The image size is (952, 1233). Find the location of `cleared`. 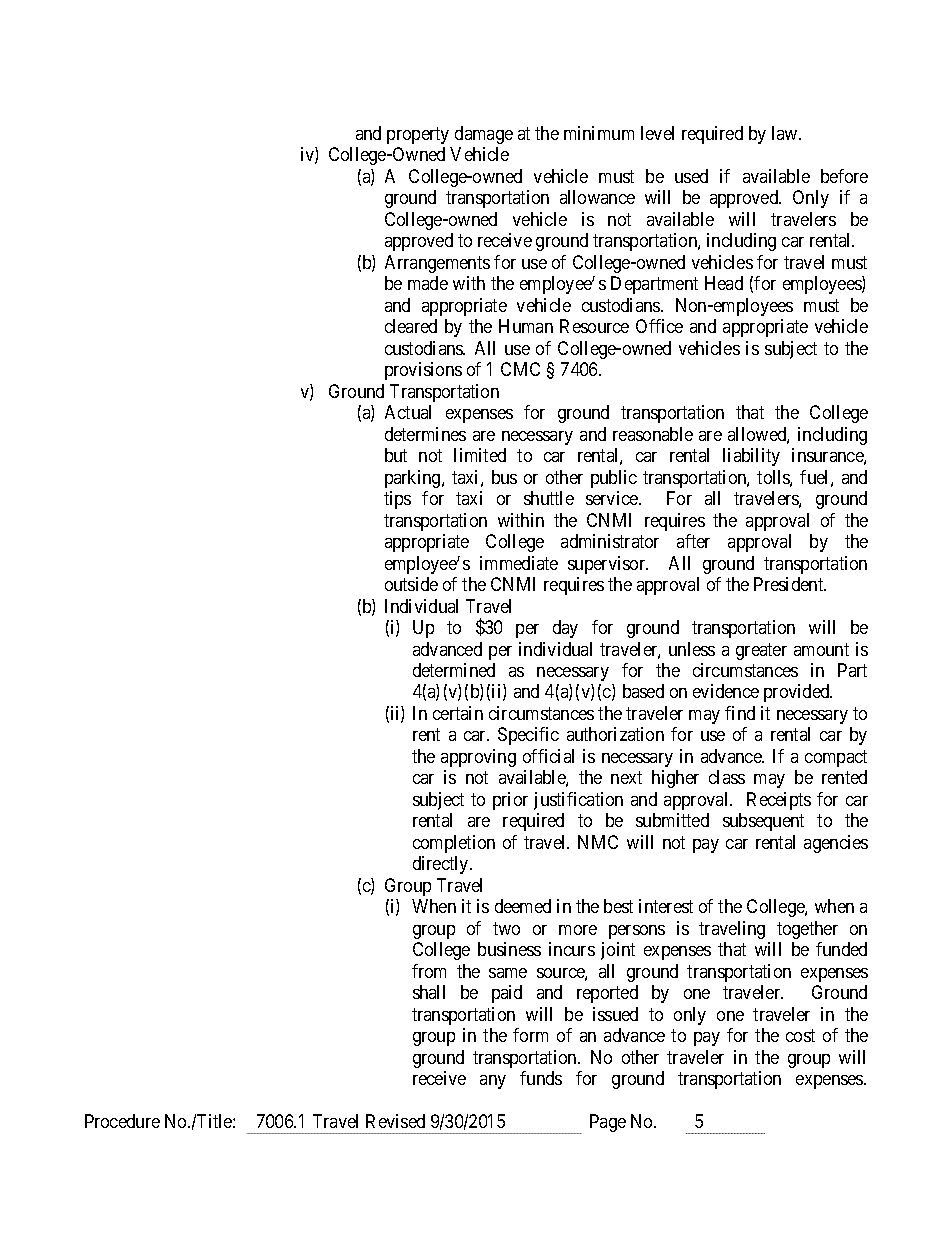

cleared is located at coordinates (411, 326).
